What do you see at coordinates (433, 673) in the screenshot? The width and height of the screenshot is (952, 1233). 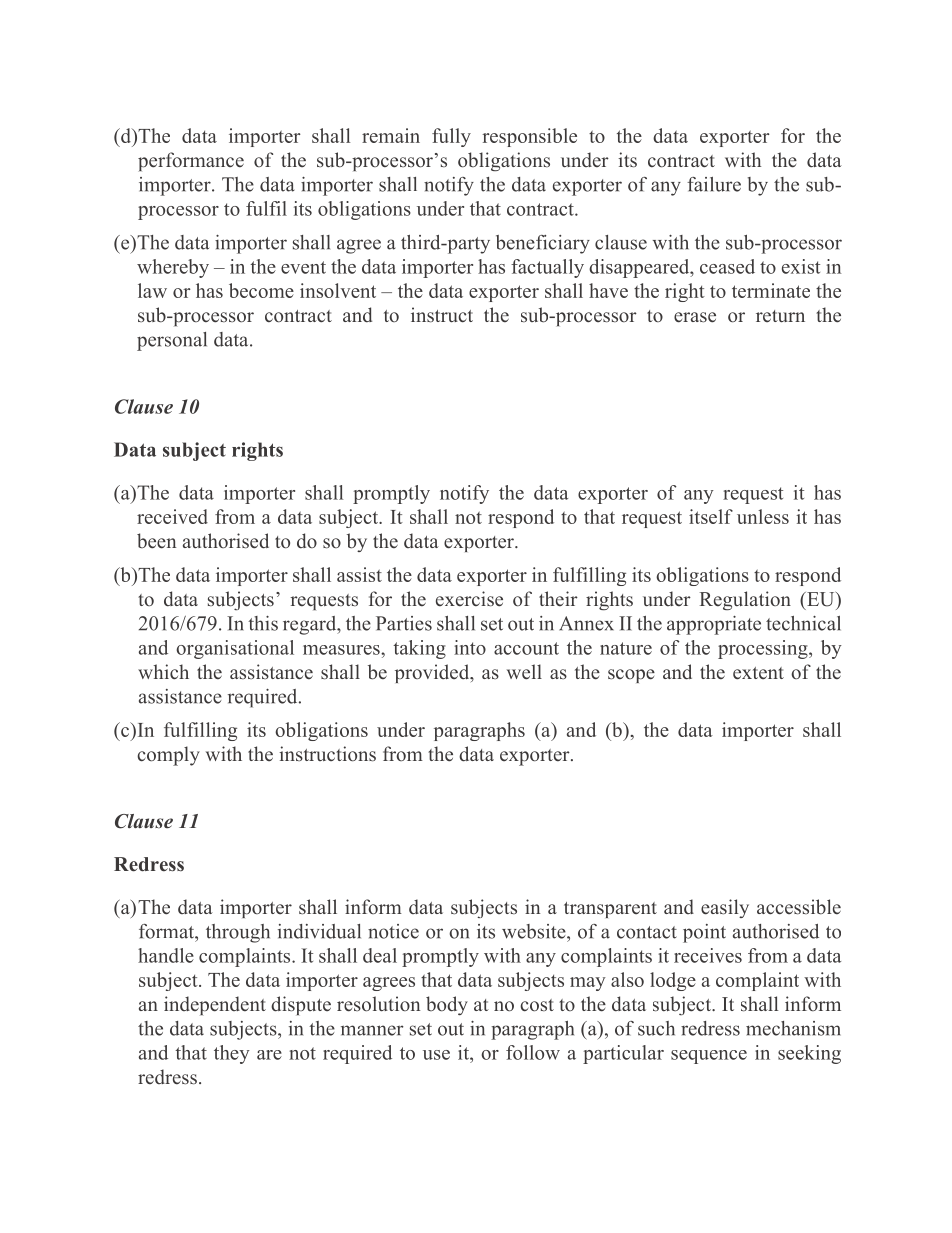 I see `provided` at bounding box center [433, 673].
